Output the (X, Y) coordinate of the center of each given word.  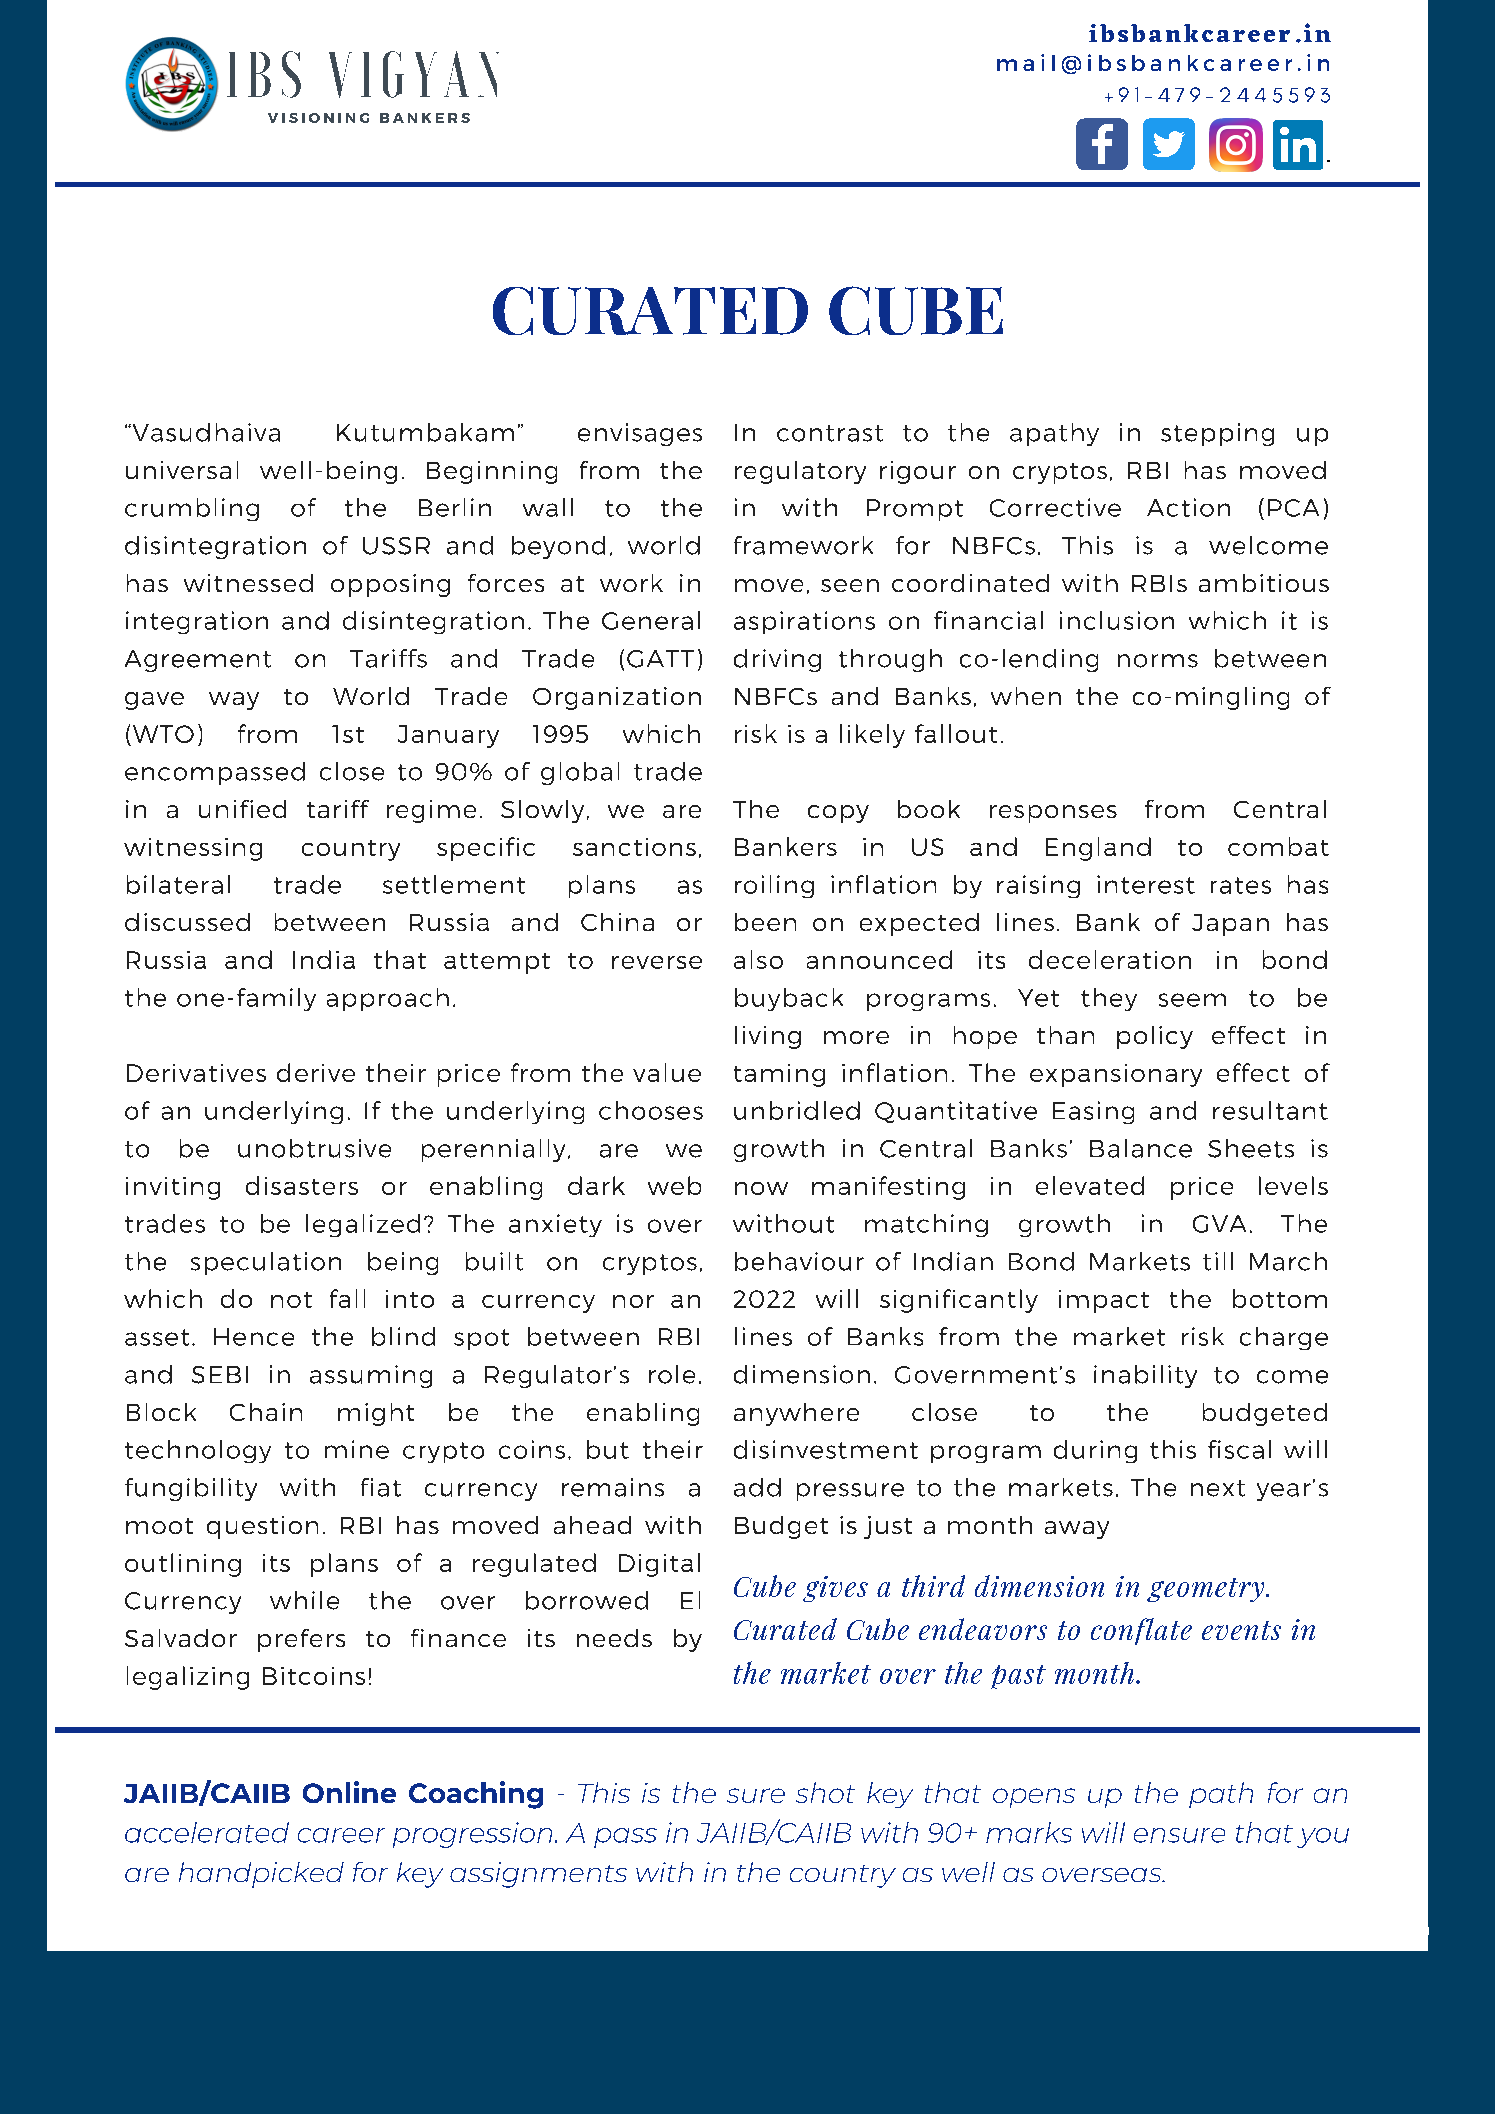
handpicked (261, 1875)
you (1323, 1838)
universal (182, 470)
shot (825, 1792)
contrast (830, 433)
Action (1188, 507)
